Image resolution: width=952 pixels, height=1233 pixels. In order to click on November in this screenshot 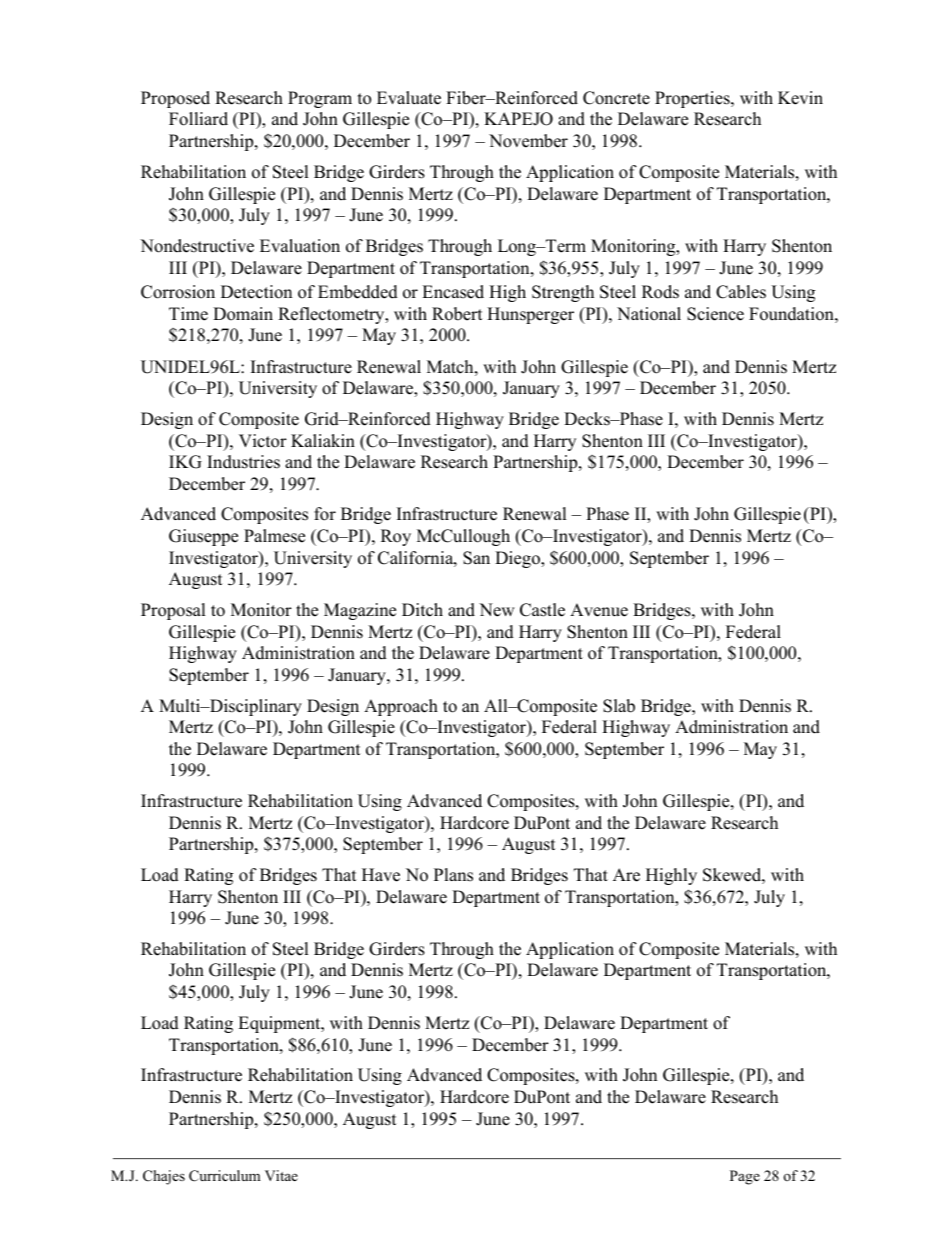, I will do `click(528, 141)`.
